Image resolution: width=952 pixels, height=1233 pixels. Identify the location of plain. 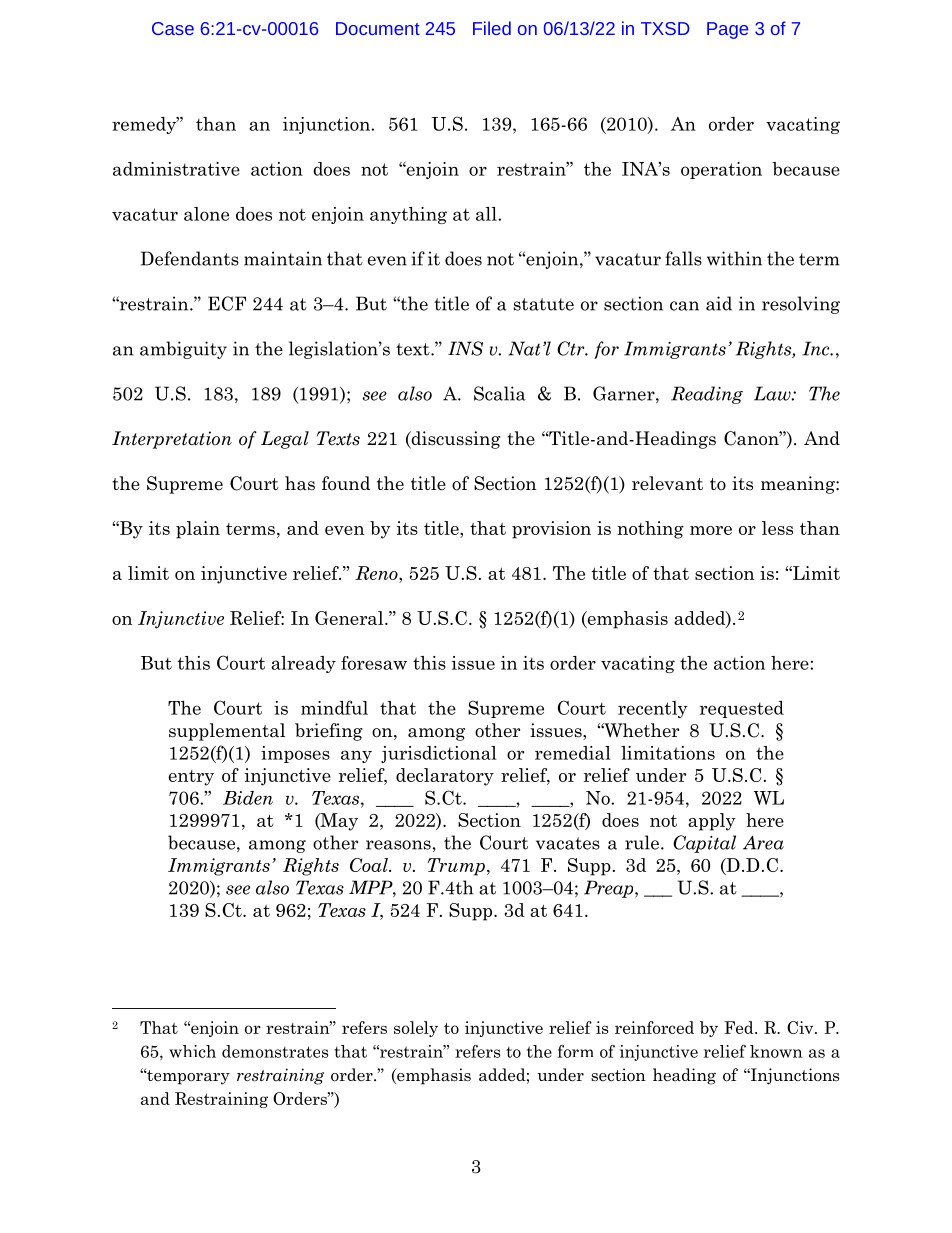
(198, 530).
